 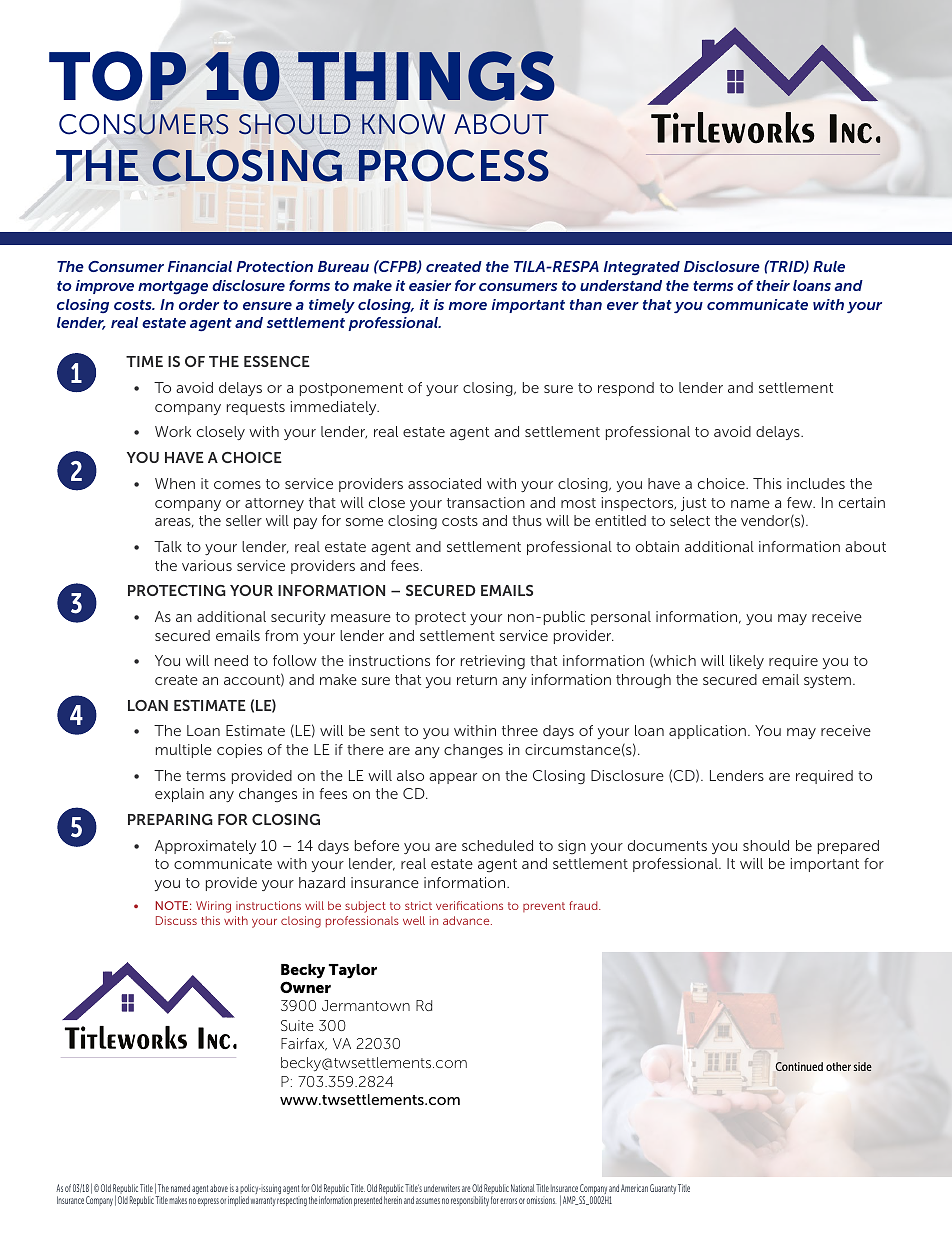 What do you see at coordinates (213, 907) in the screenshot?
I see `Wiring` at bounding box center [213, 907].
